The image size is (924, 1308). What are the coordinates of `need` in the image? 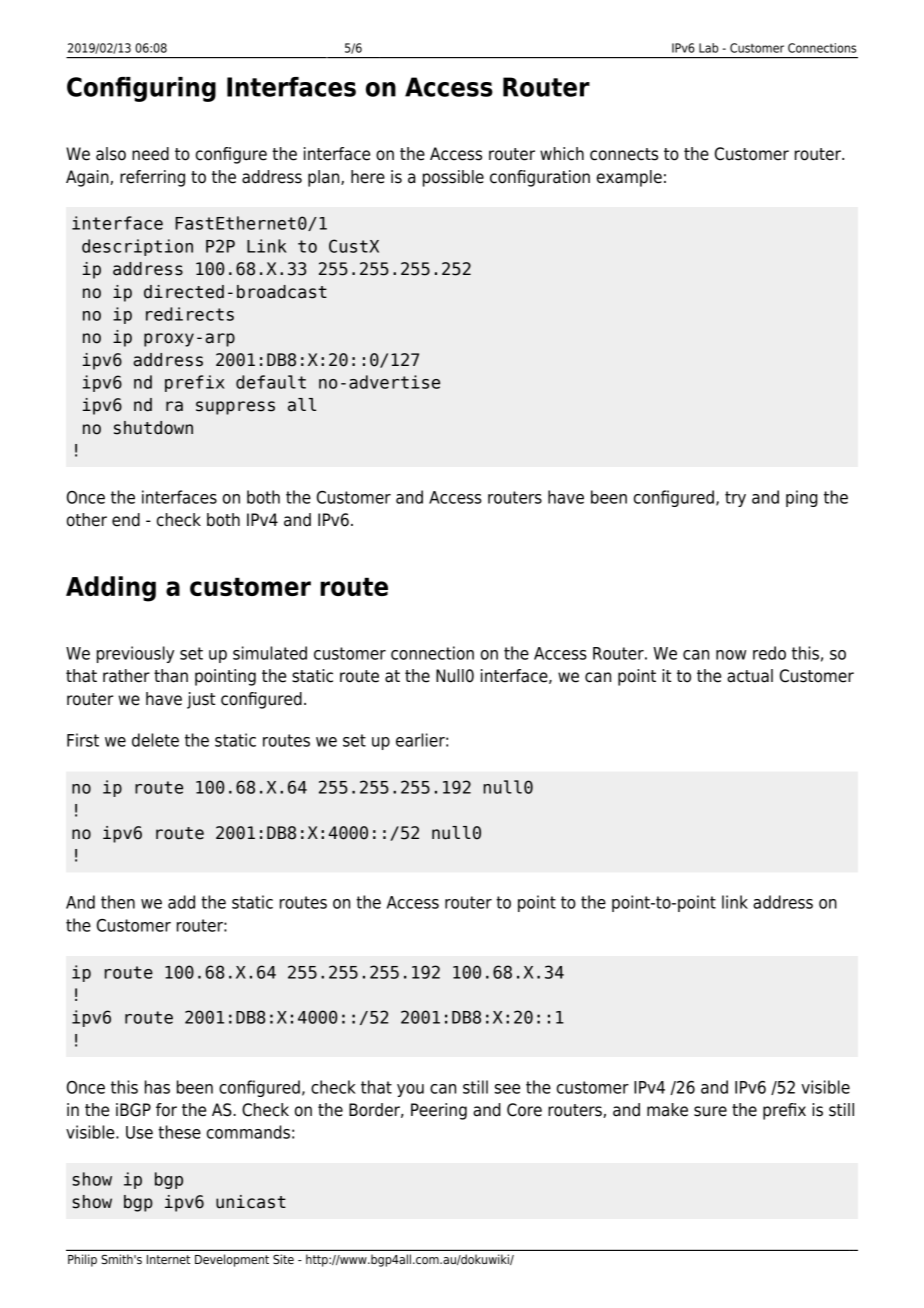 It's located at (150, 154).
